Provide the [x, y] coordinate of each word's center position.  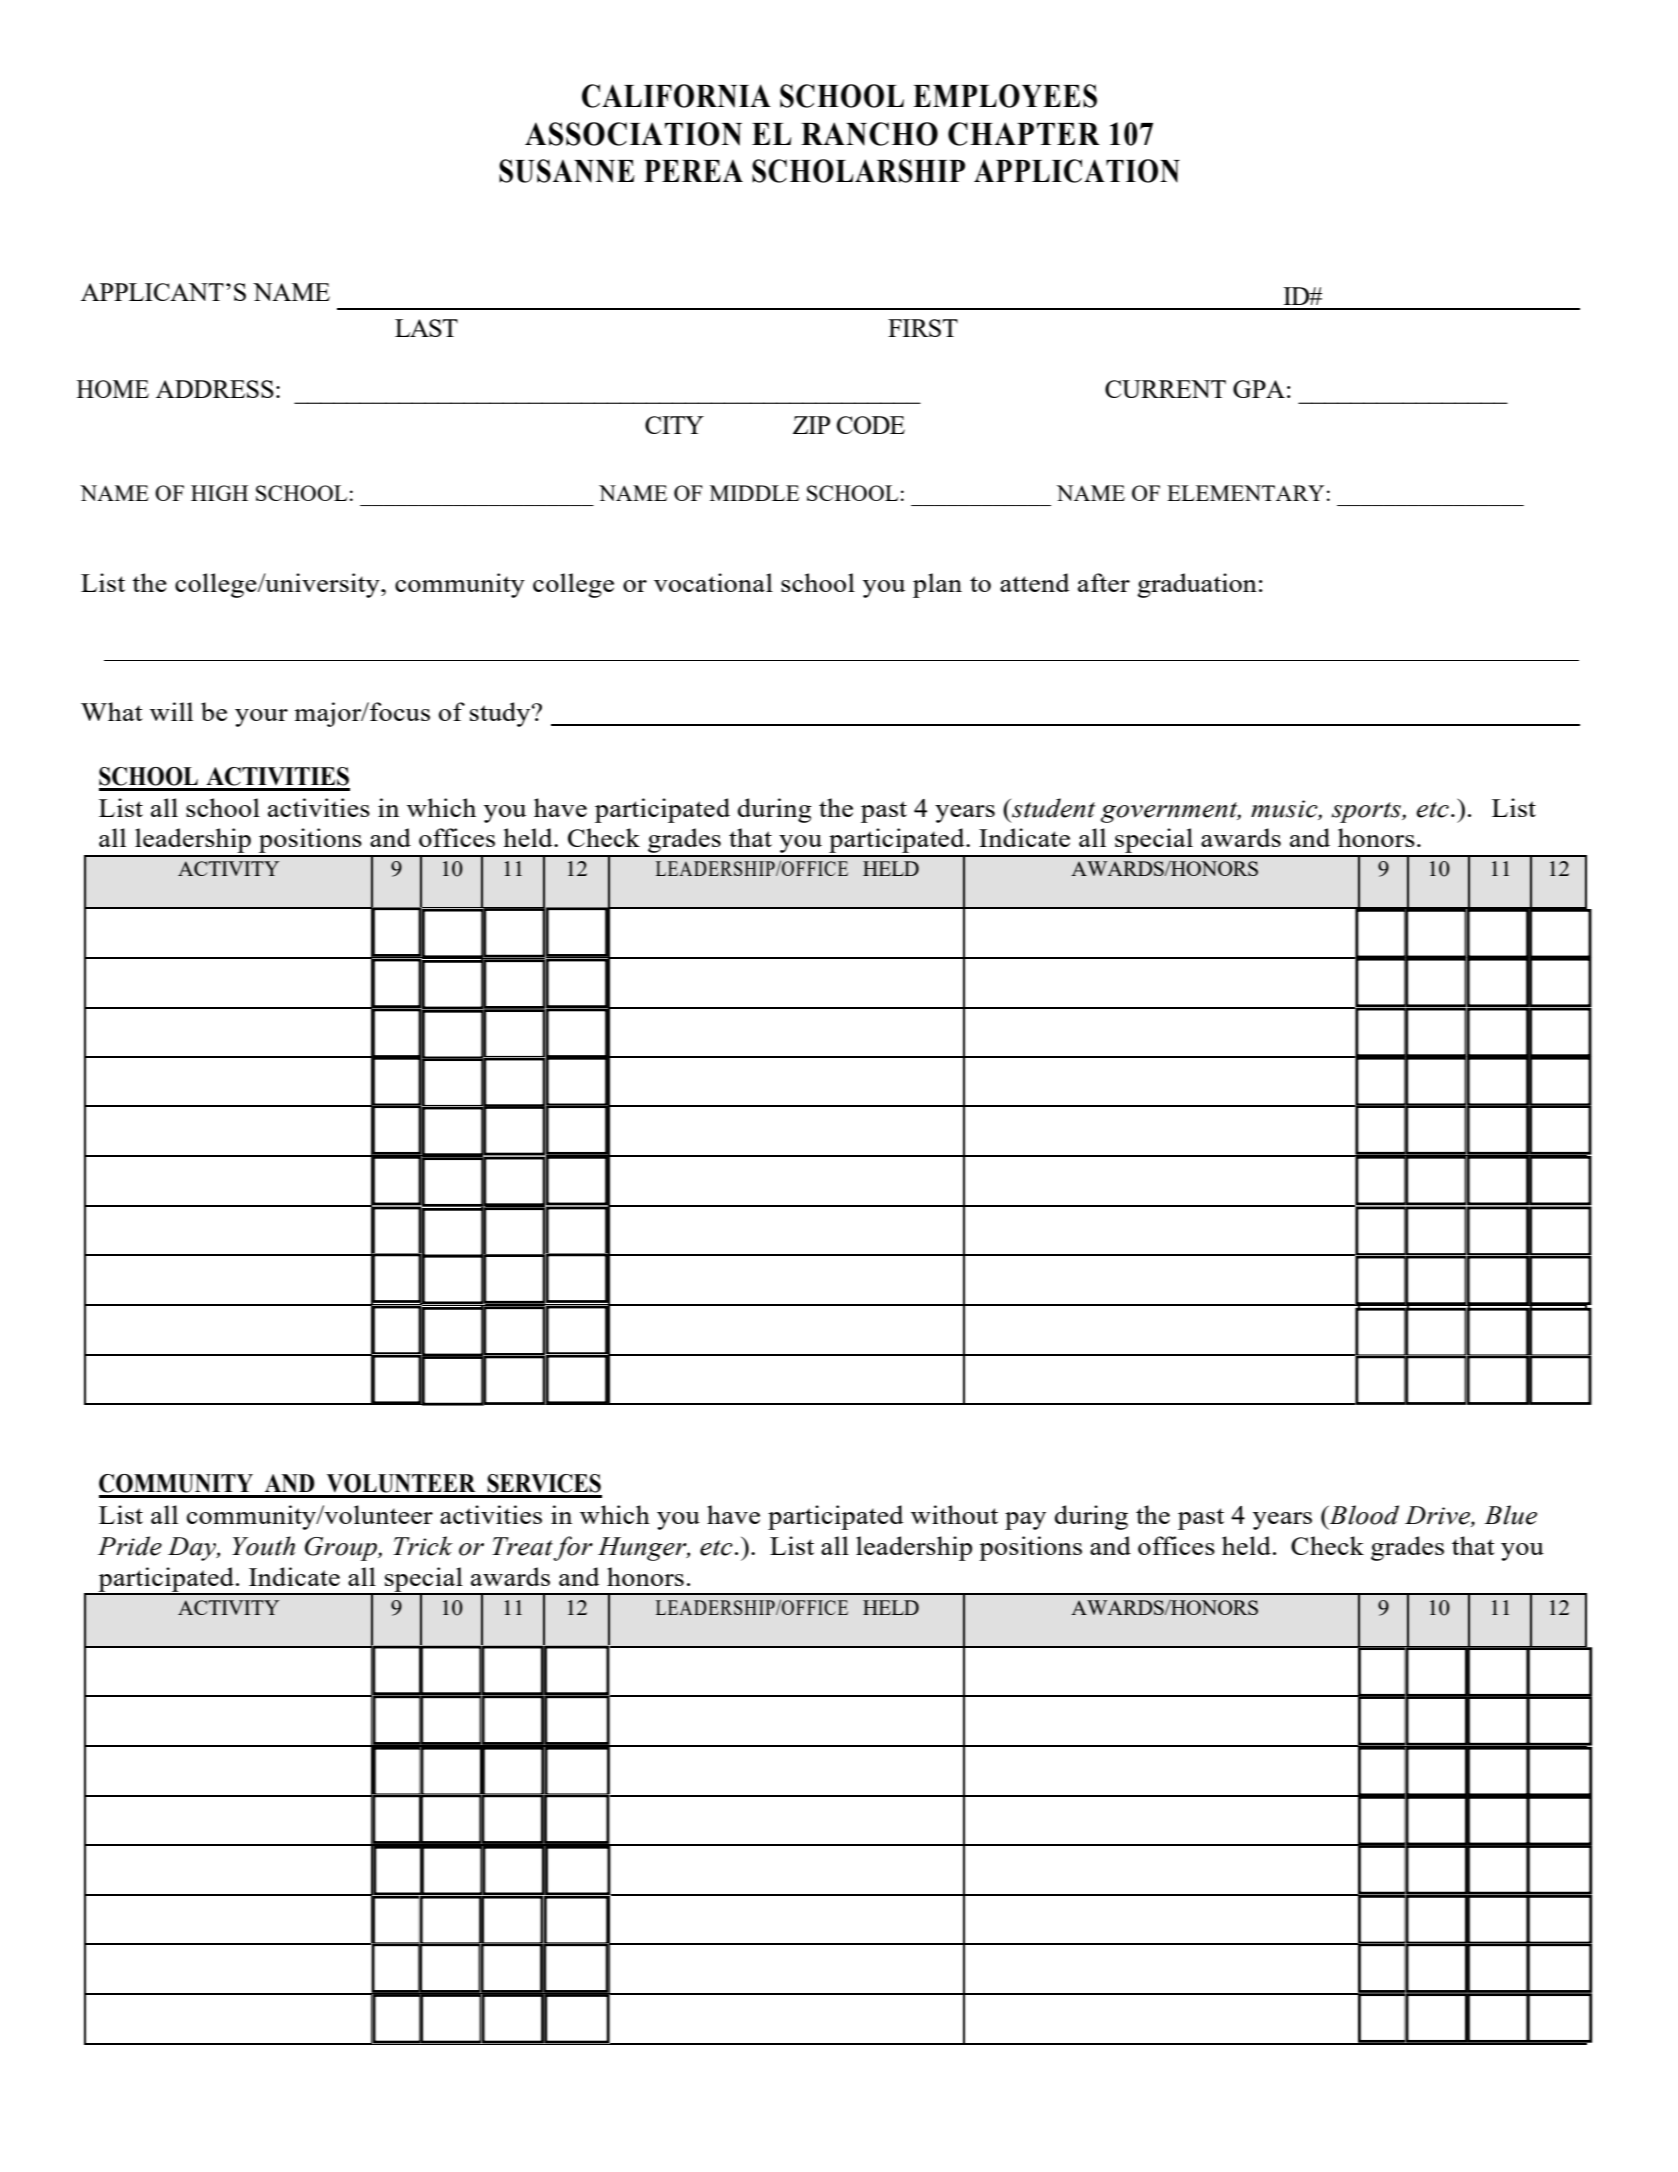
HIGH [219, 493]
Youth [263, 1546]
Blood [1363, 1515]
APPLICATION [1077, 171]
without [954, 1514]
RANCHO [869, 134]
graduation [1197, 585]
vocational [713, 582]
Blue [1510, 1515]
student [1052, 808]
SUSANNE [567, 171]
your [261, 718]
